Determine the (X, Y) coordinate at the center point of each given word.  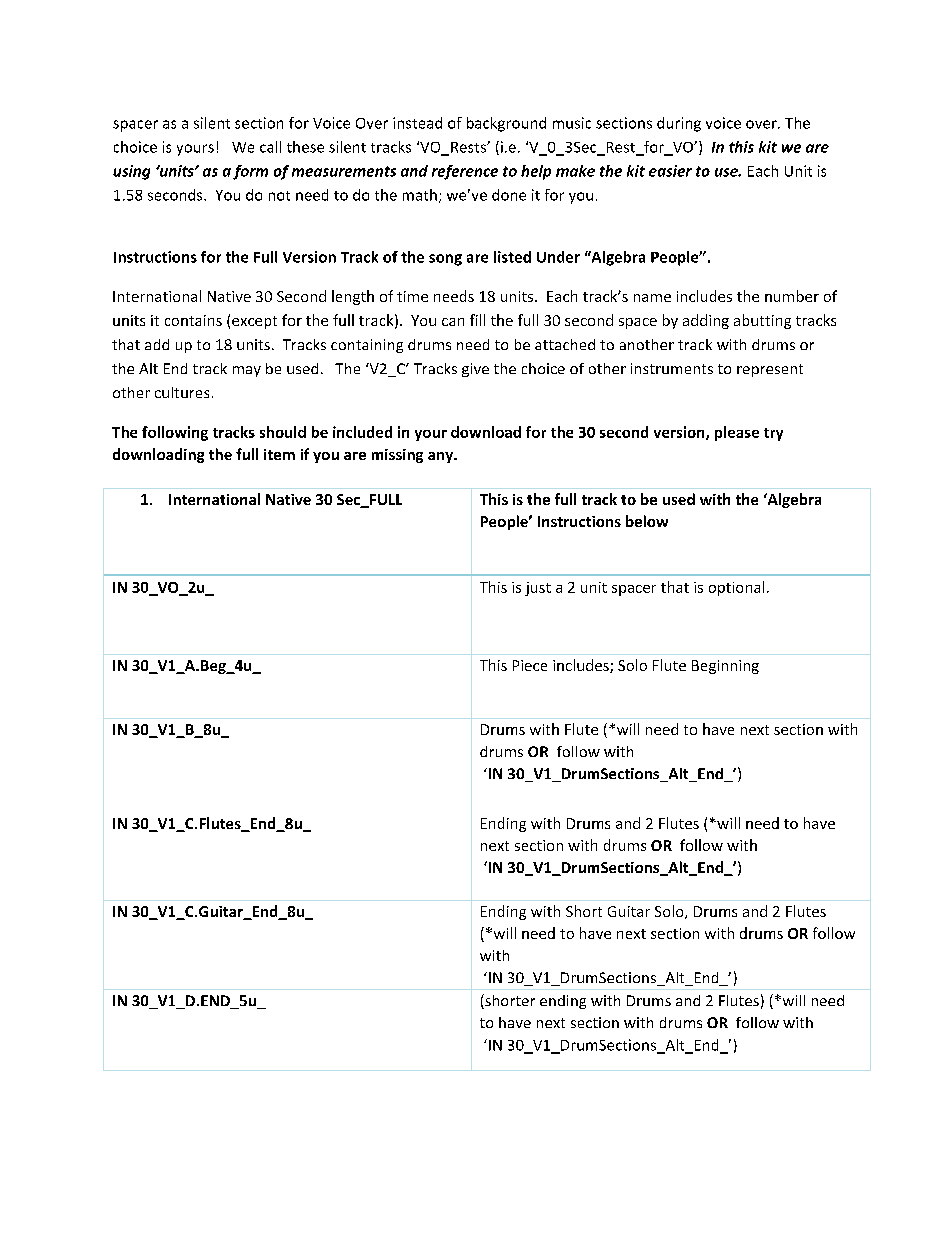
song (445, 260)
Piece (530, 665)
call (270, 147)
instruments (672, 368)
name (652, 298)
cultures (182, 392)
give (475, 370)
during (679, 124)
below (647, 521)
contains (193, 320)
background (506, 124)
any (442, 457)
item (279, 454)
